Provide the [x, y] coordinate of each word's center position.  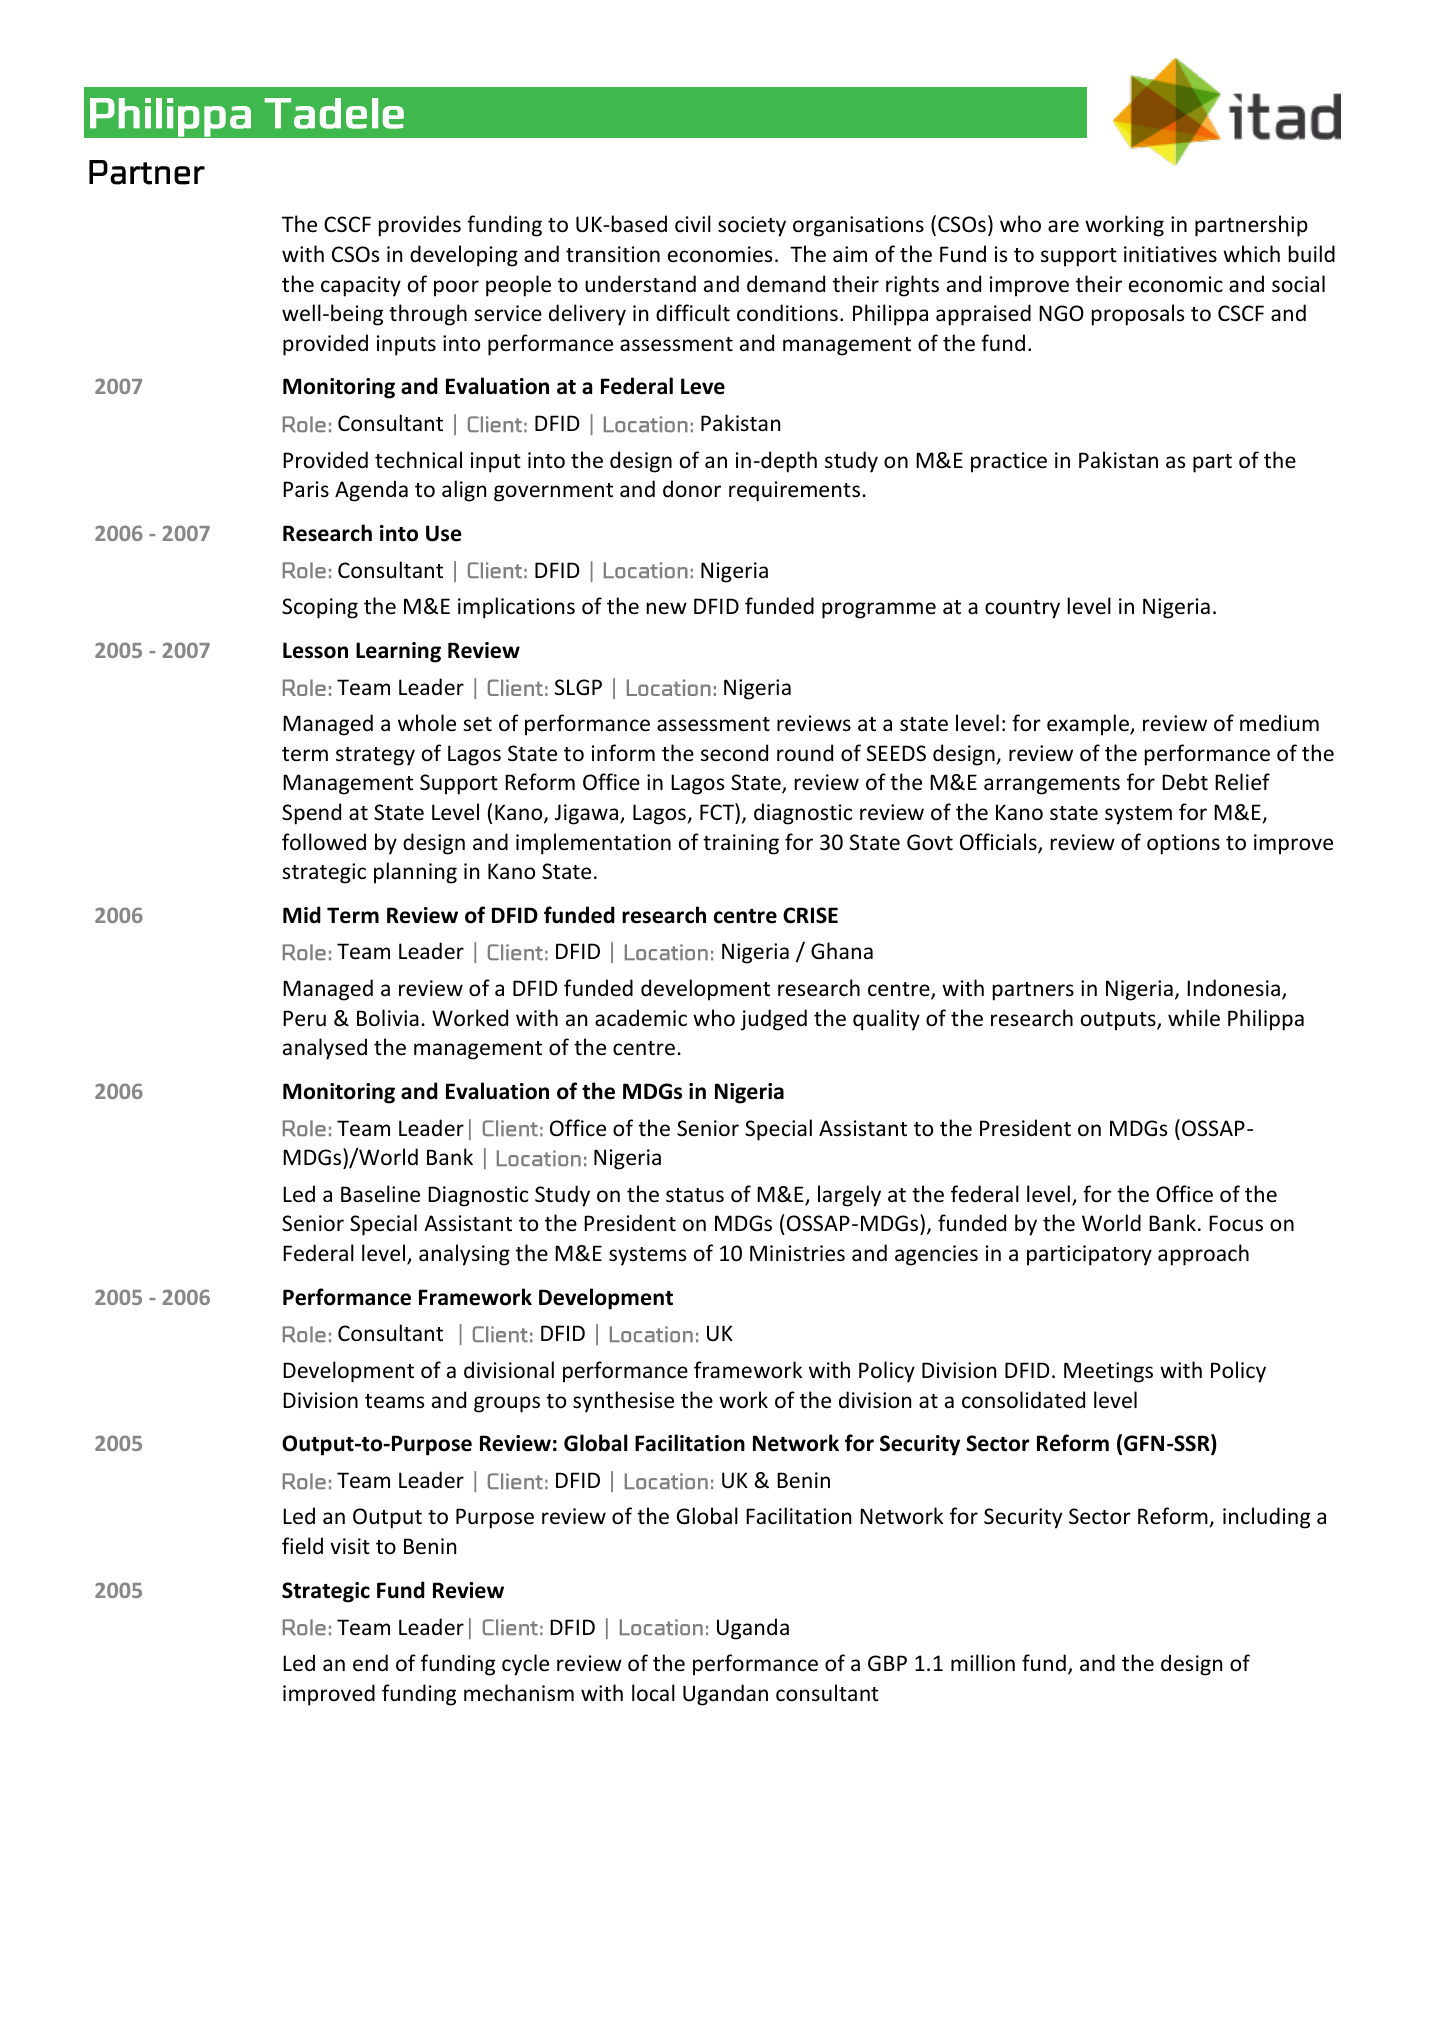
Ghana [842, 951]
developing [464, 256]
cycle [525, 1665]
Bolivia [388, 1018]
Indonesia [1233, 988]
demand [786, 283]
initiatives [1170, 254]
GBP [887, 1663]
